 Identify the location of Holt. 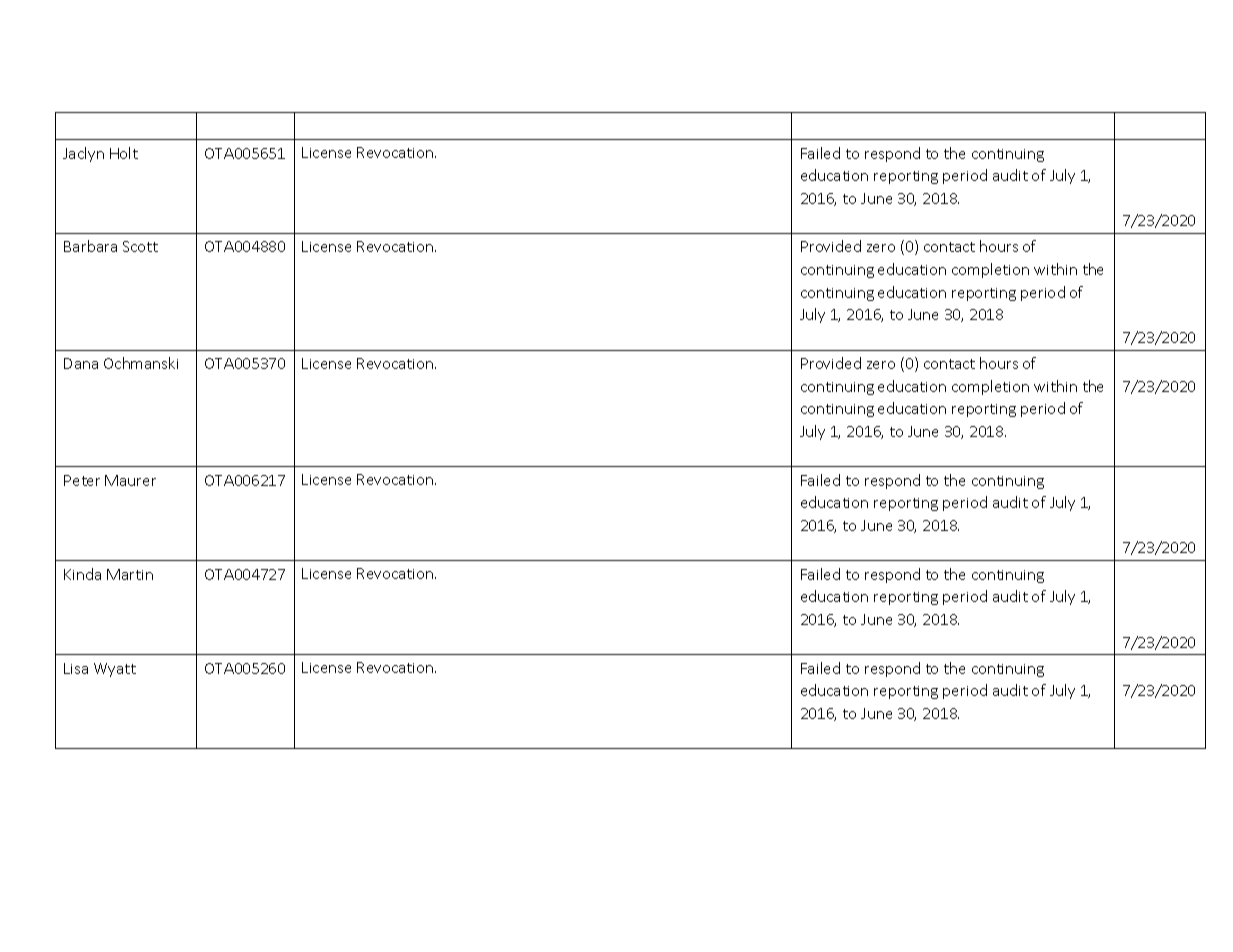
(124, 153).
